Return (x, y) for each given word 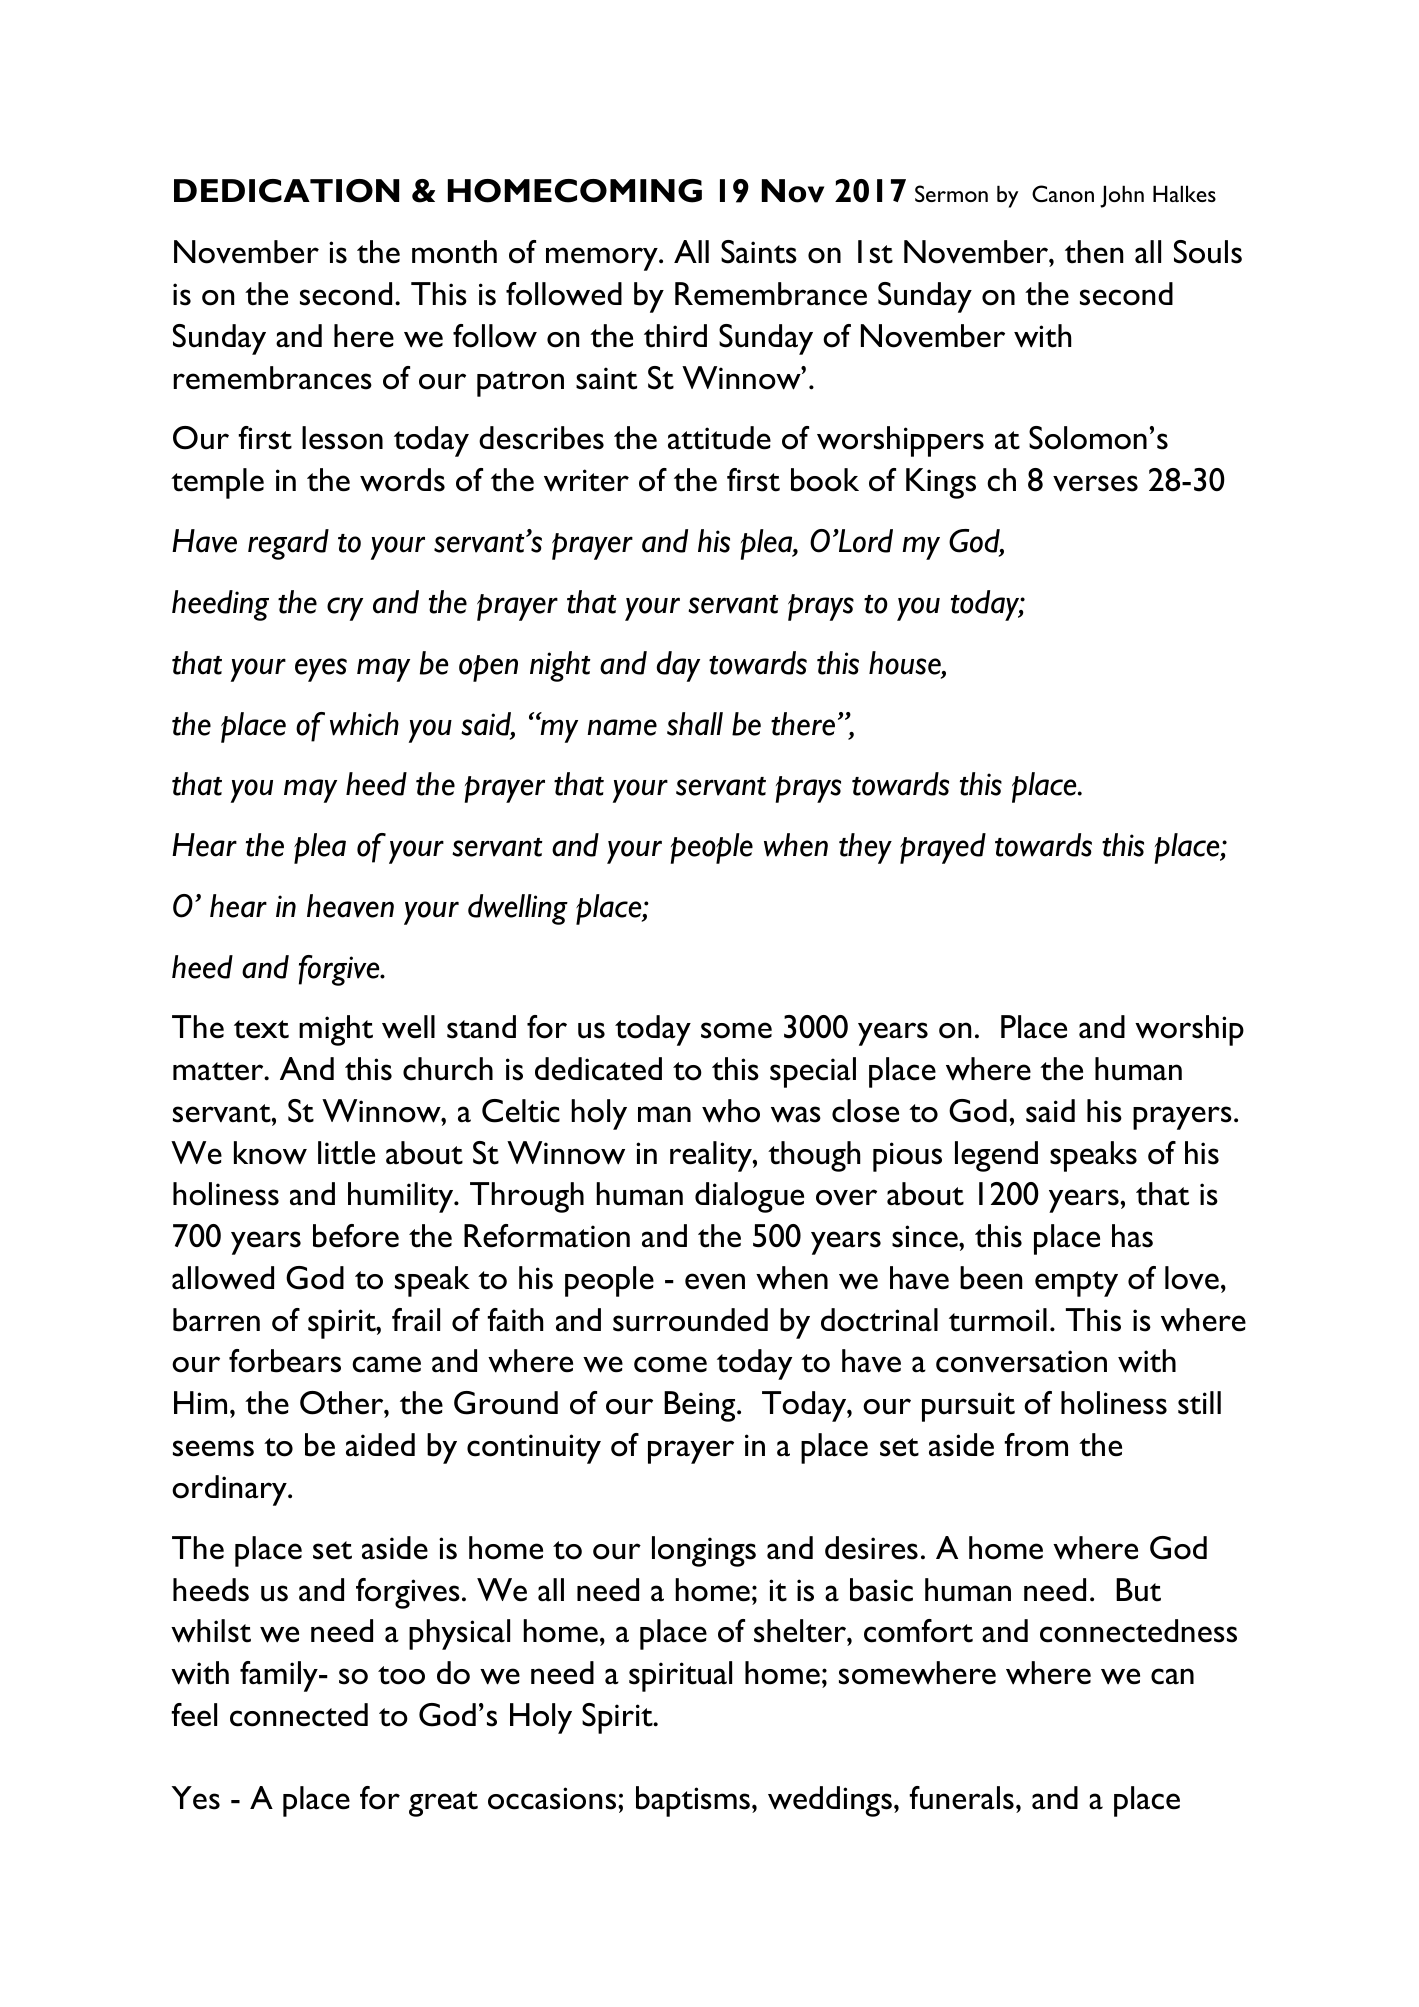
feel (194, 1715)
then (1094, 252)
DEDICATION (286, 191)
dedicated (598, 1069)
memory (603, 259)
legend (996, 1156)
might (336, 1030)
